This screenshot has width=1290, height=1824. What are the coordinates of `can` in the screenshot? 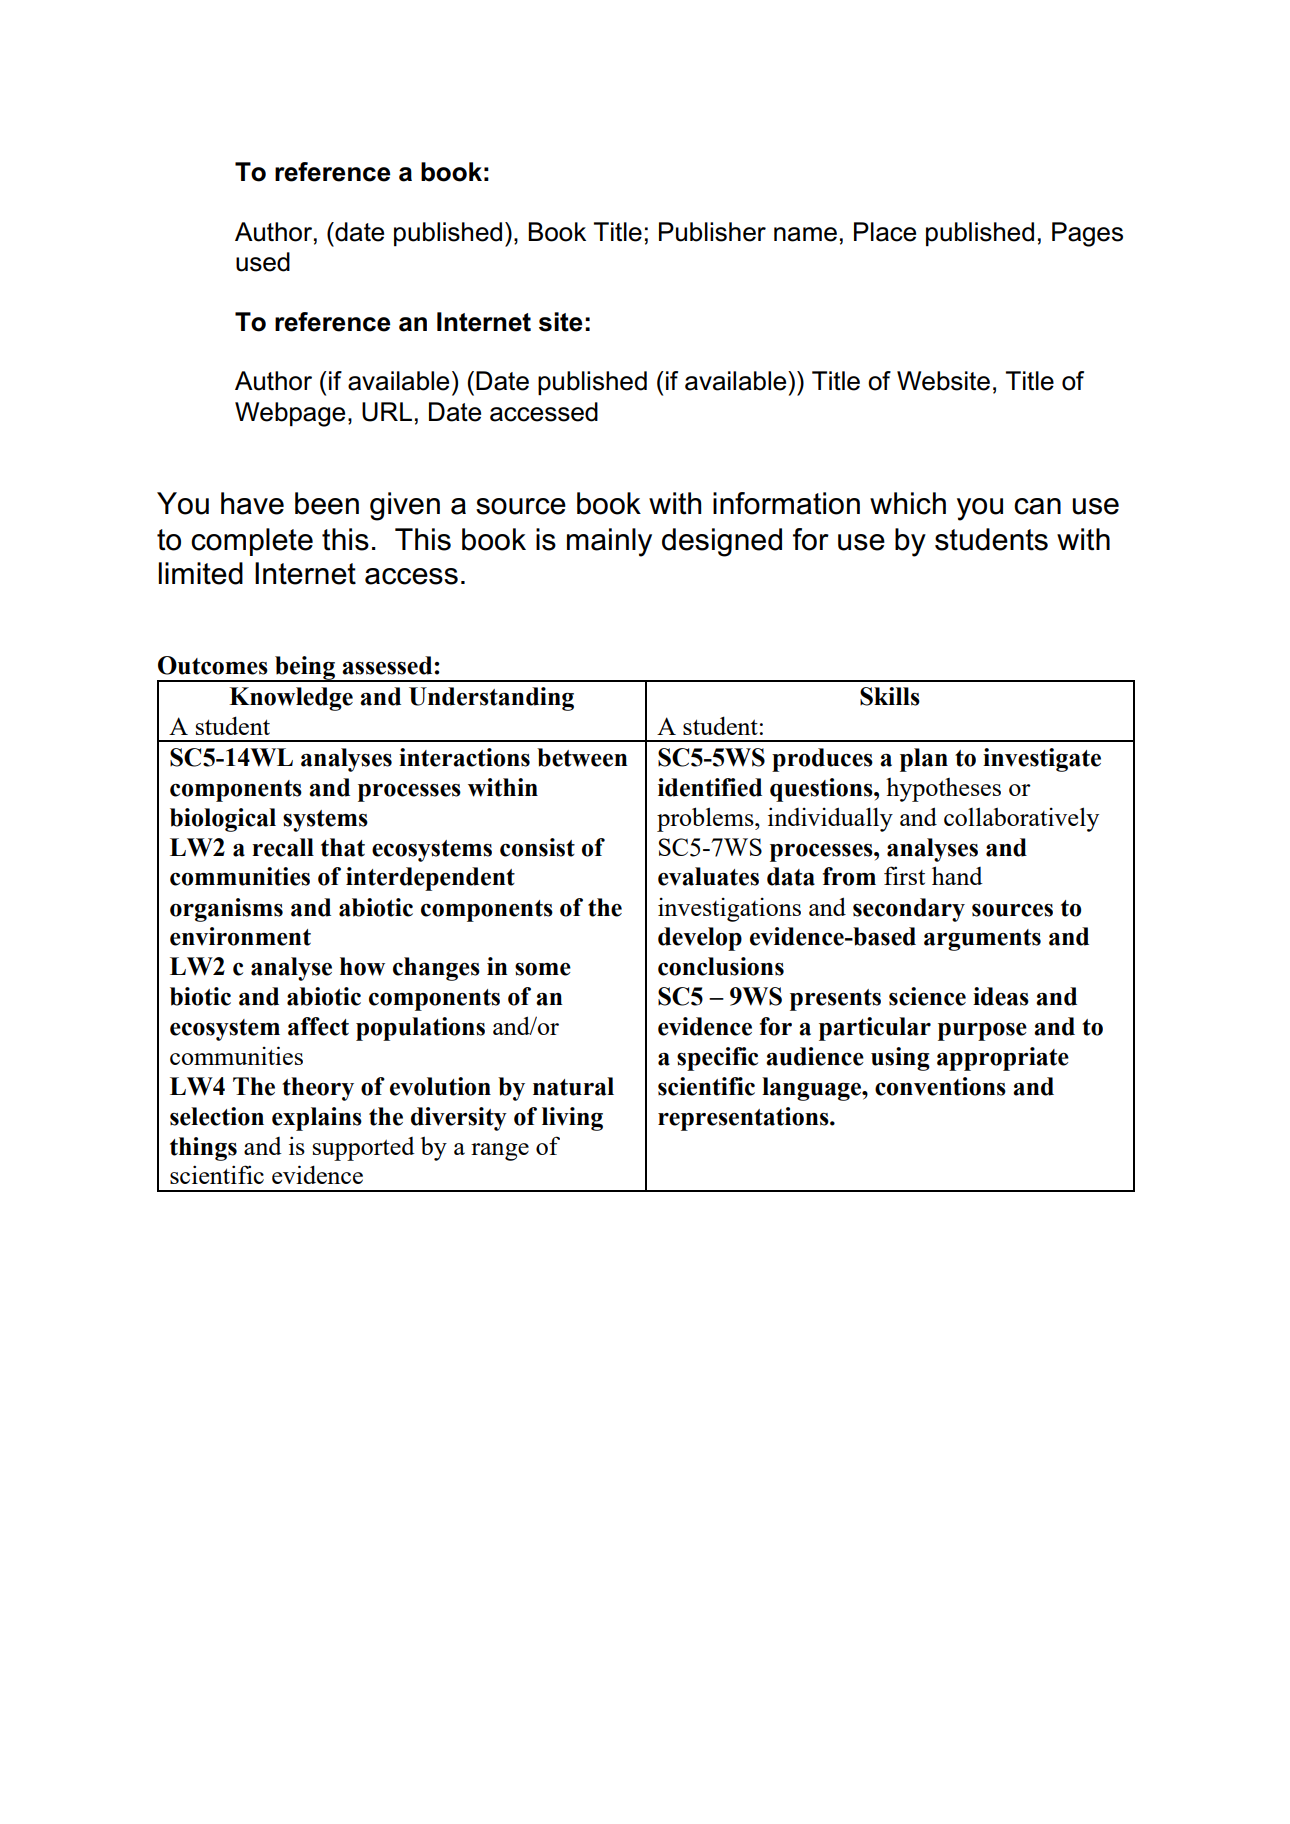 It's located at (1037, 506).
